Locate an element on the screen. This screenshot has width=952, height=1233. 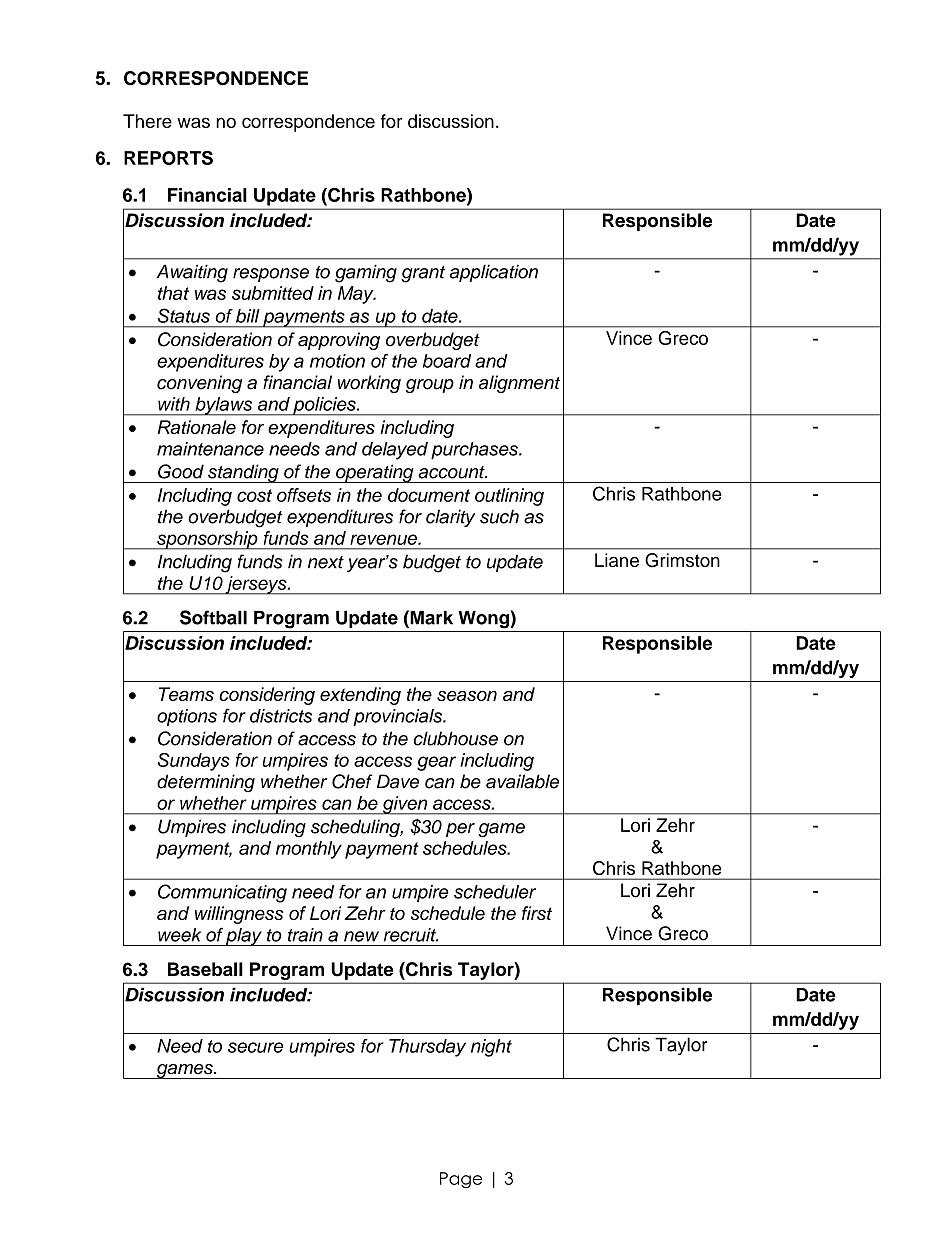
extending is located at coordinates (360, 696).
